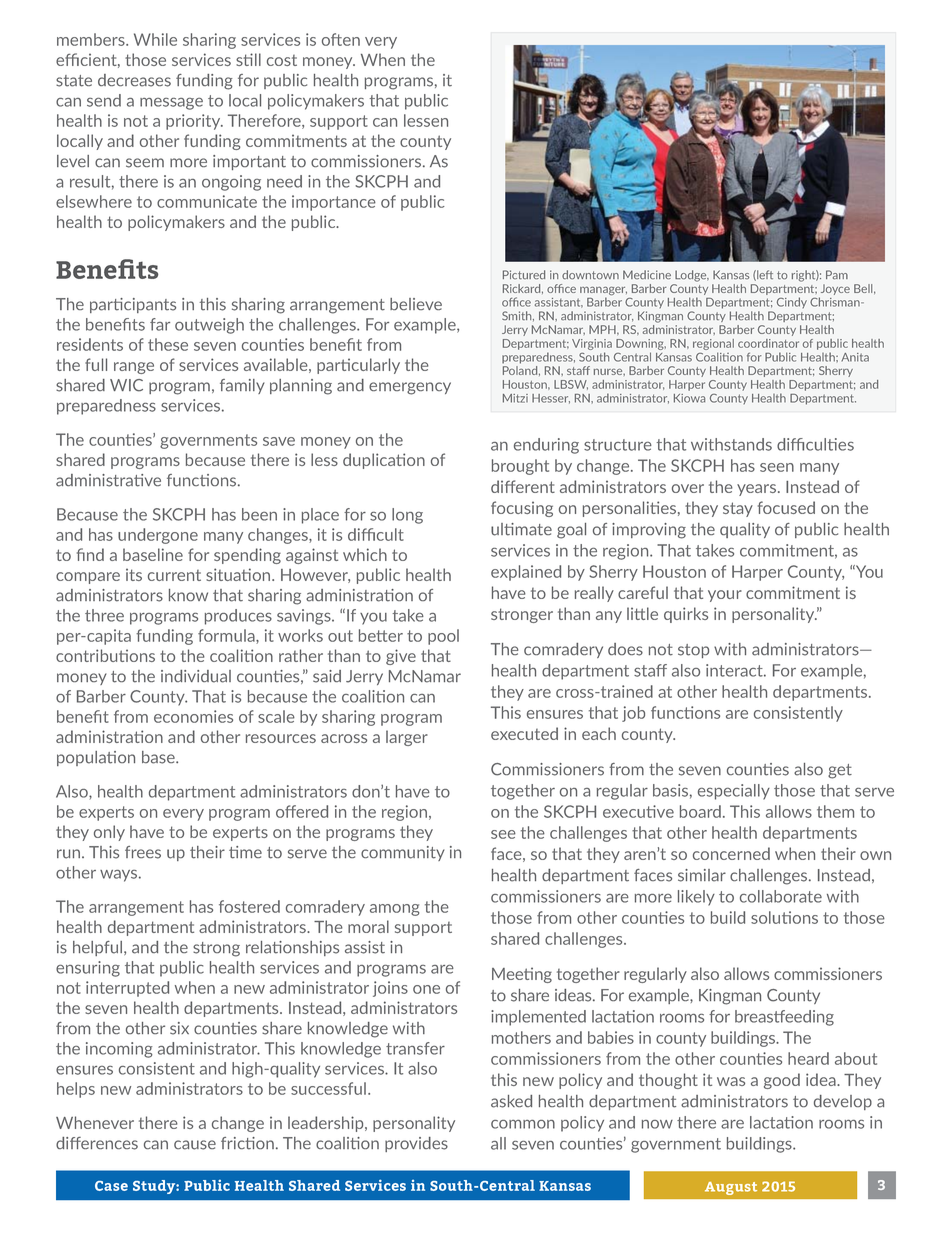  I want to click on especially, so click(734, 792).
